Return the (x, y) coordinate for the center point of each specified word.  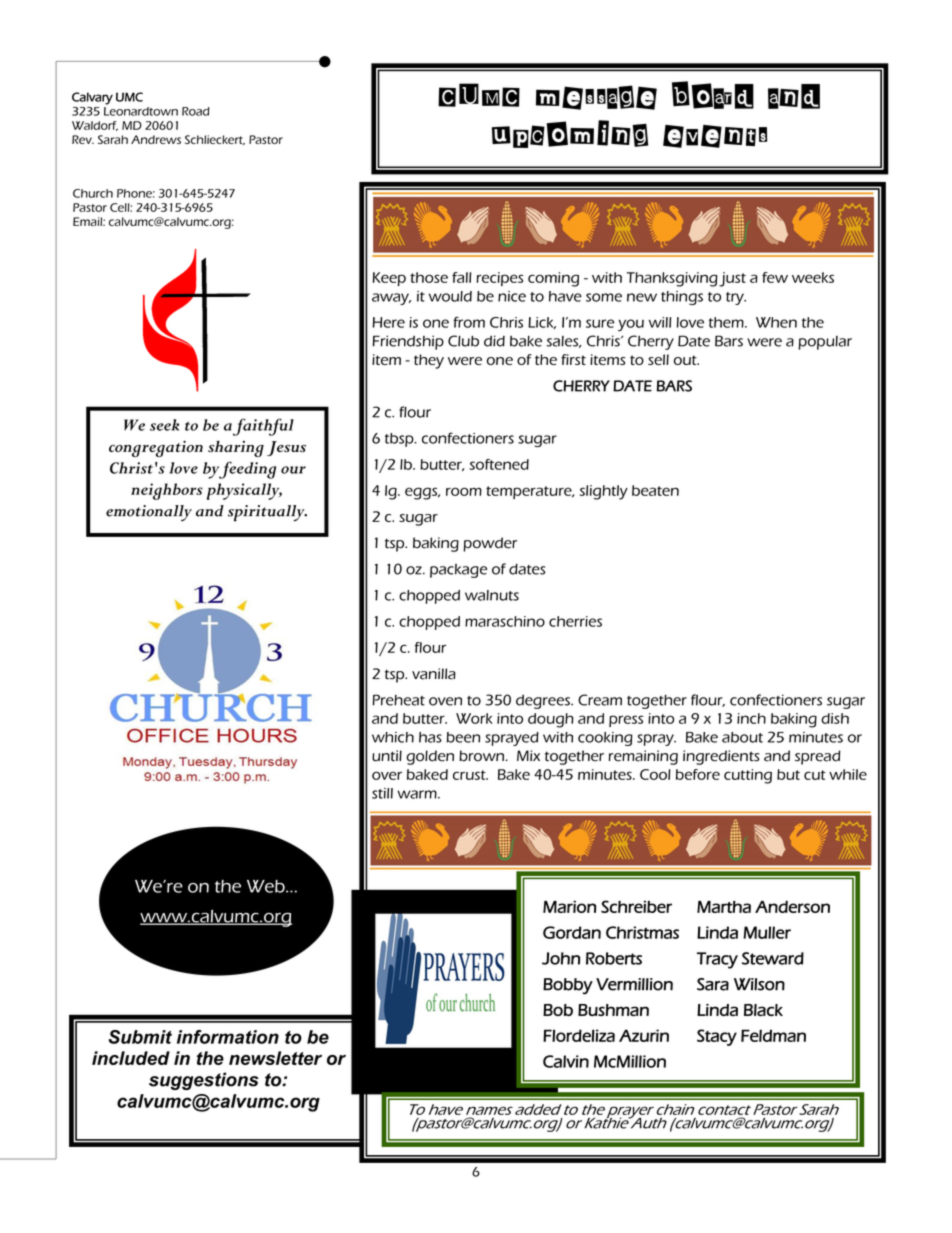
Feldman (773, 1035)
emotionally (149, 513)
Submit (140, 1037)
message (596, 97)
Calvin (566, 1061)
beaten (655, 490)
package (458, 571)
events (715, 136)
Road (196, 111)
